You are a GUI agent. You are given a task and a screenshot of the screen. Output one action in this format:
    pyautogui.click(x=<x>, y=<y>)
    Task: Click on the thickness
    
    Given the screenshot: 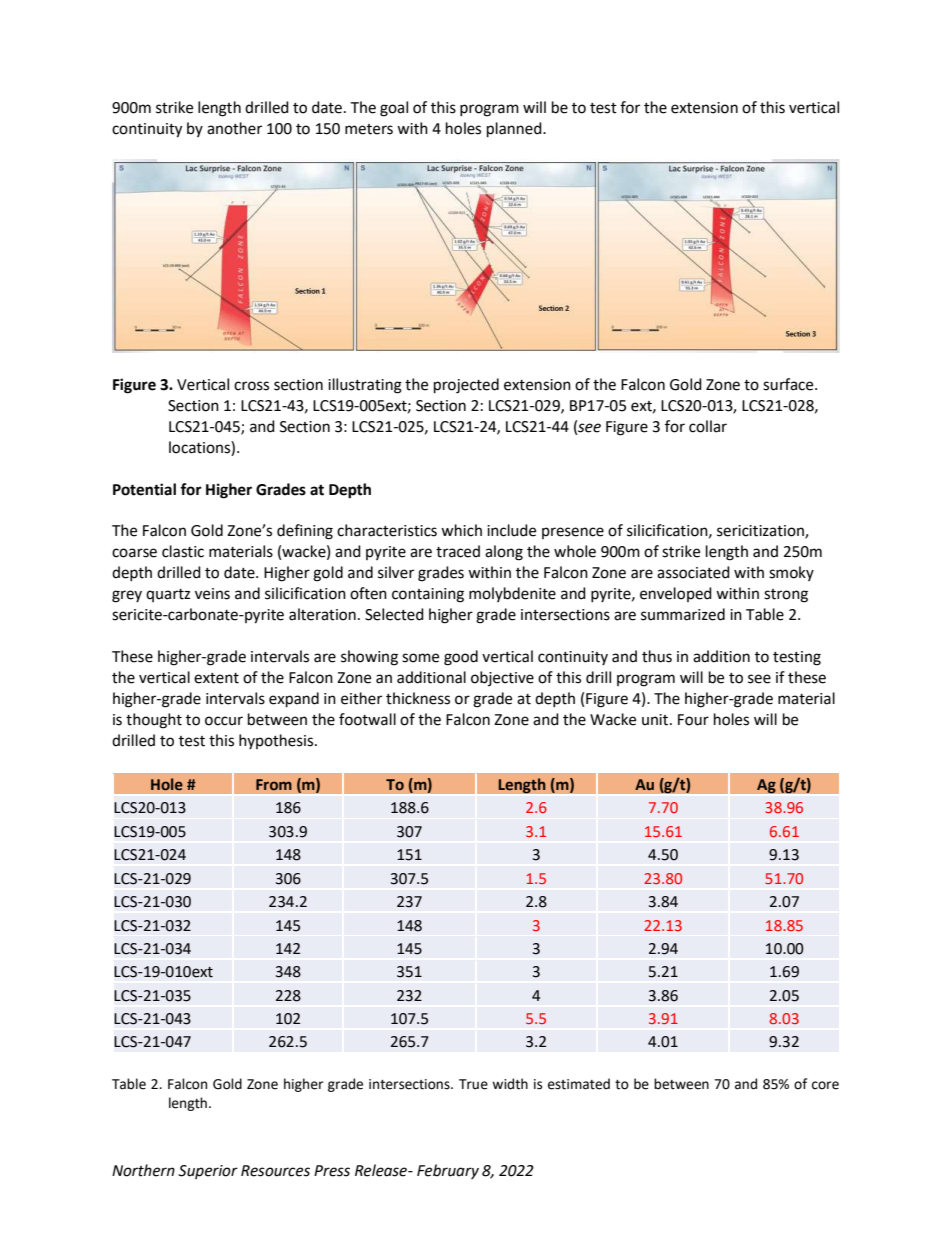 What is the action you would take?
    pyautogui.click(x=418, y=698)
